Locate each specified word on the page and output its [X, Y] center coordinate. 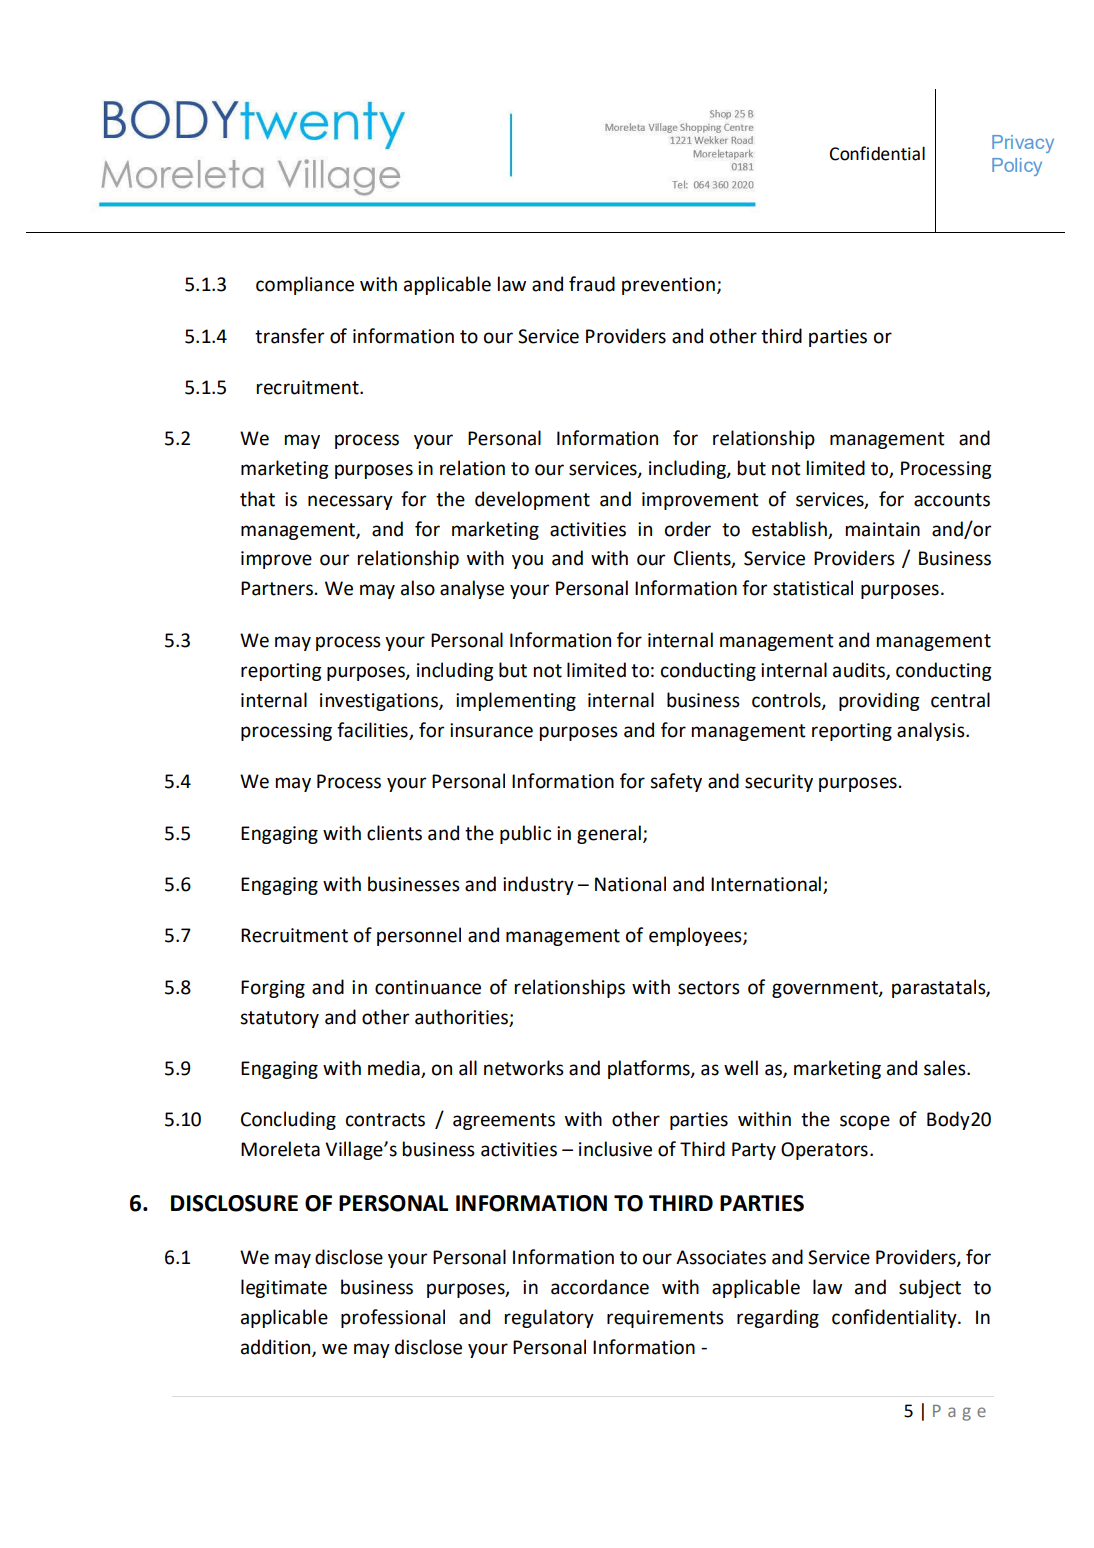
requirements [665, 1319]
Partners [277, 588]
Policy [1017, 167]
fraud [592, 284]
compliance [305, 285]
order [688, 529]
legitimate [284, 1288]
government [826, 989]
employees [696, 936]
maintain [883, 529]
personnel [419, 936]
